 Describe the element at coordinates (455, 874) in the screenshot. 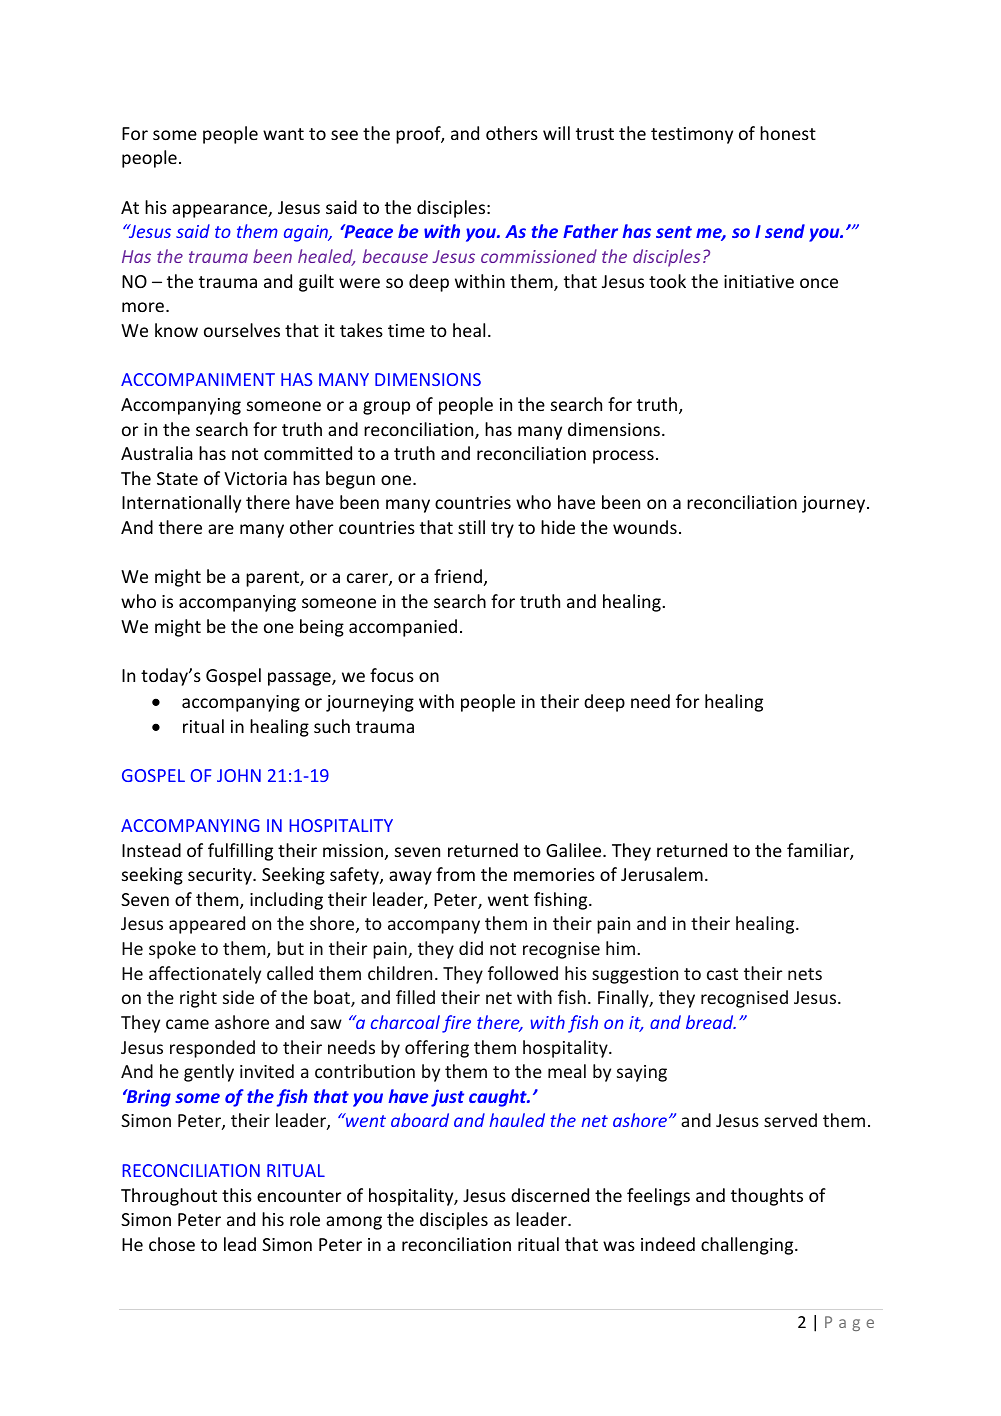

I see `from` at that location.
